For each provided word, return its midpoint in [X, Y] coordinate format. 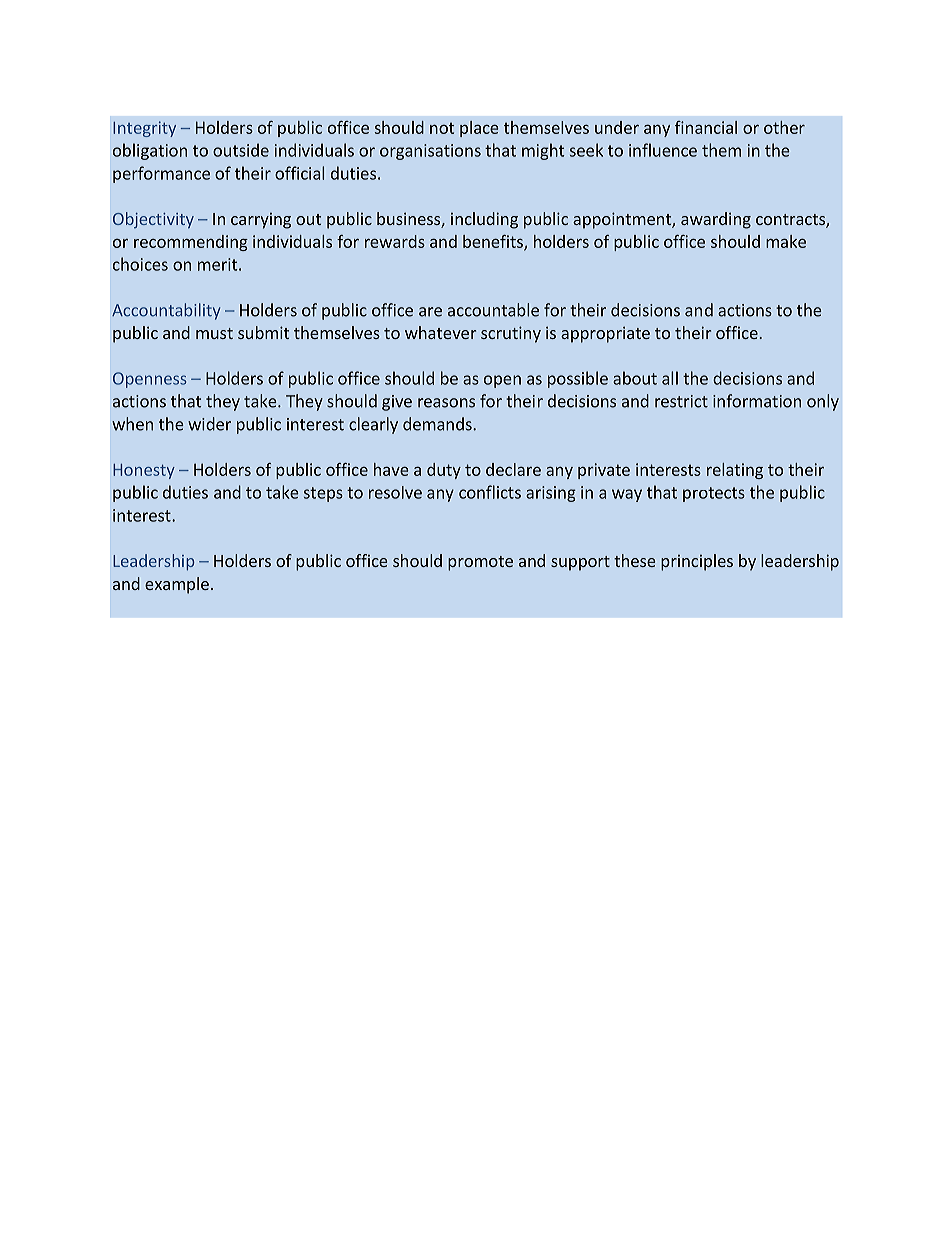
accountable [493, 310]
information [757, 401]
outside [241, 150]
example [177, 585]
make [786, 241]
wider [209, 424]
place [479, 129]
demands [438, 424]
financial [706, 127]
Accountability [166, 311]
